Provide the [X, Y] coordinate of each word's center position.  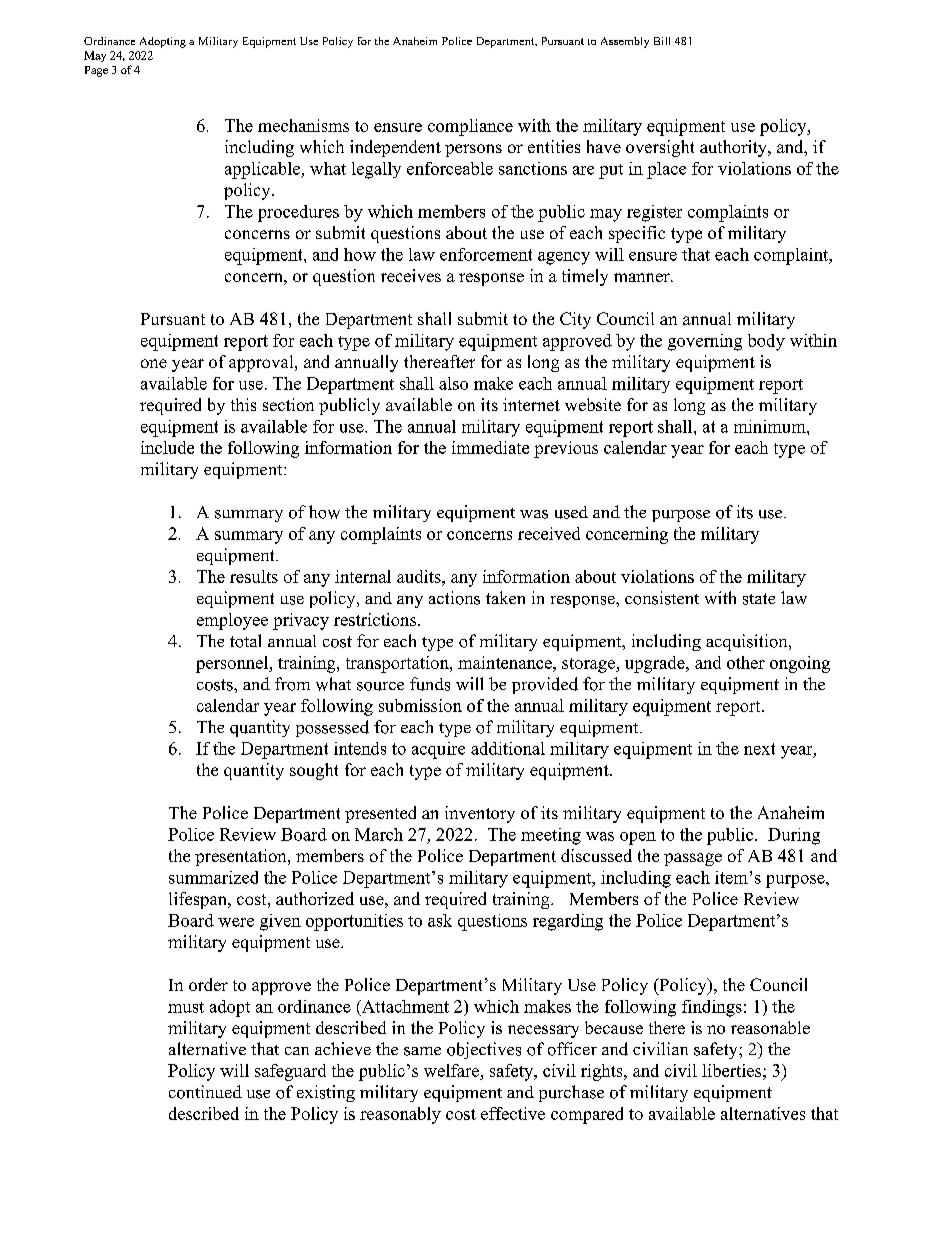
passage [693, 859]
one [154, 363]
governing [705, 342]
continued [205, 1092]
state [759, 599]
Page [96, 71]
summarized [213, 877]
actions [454, 598]
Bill [662, 41]
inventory [480, 814]
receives [411, 275]
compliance [470, 127]
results [254, 576]
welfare [452, 1072]
